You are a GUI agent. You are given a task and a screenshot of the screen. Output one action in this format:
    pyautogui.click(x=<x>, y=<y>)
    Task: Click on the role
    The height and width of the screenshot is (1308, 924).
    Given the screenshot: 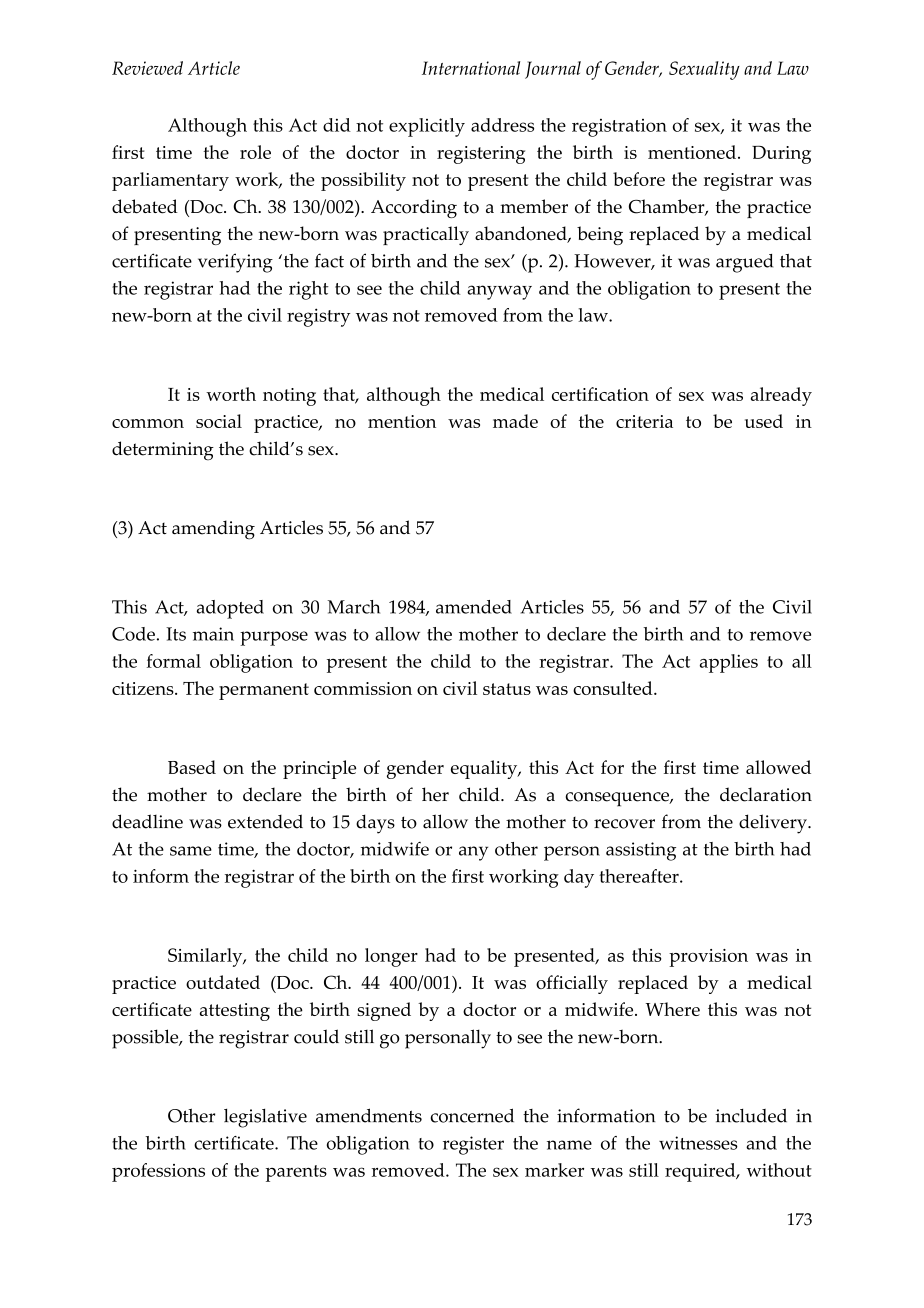 What is the action you would take?
    pyautogui.click(x=255, y=152)
